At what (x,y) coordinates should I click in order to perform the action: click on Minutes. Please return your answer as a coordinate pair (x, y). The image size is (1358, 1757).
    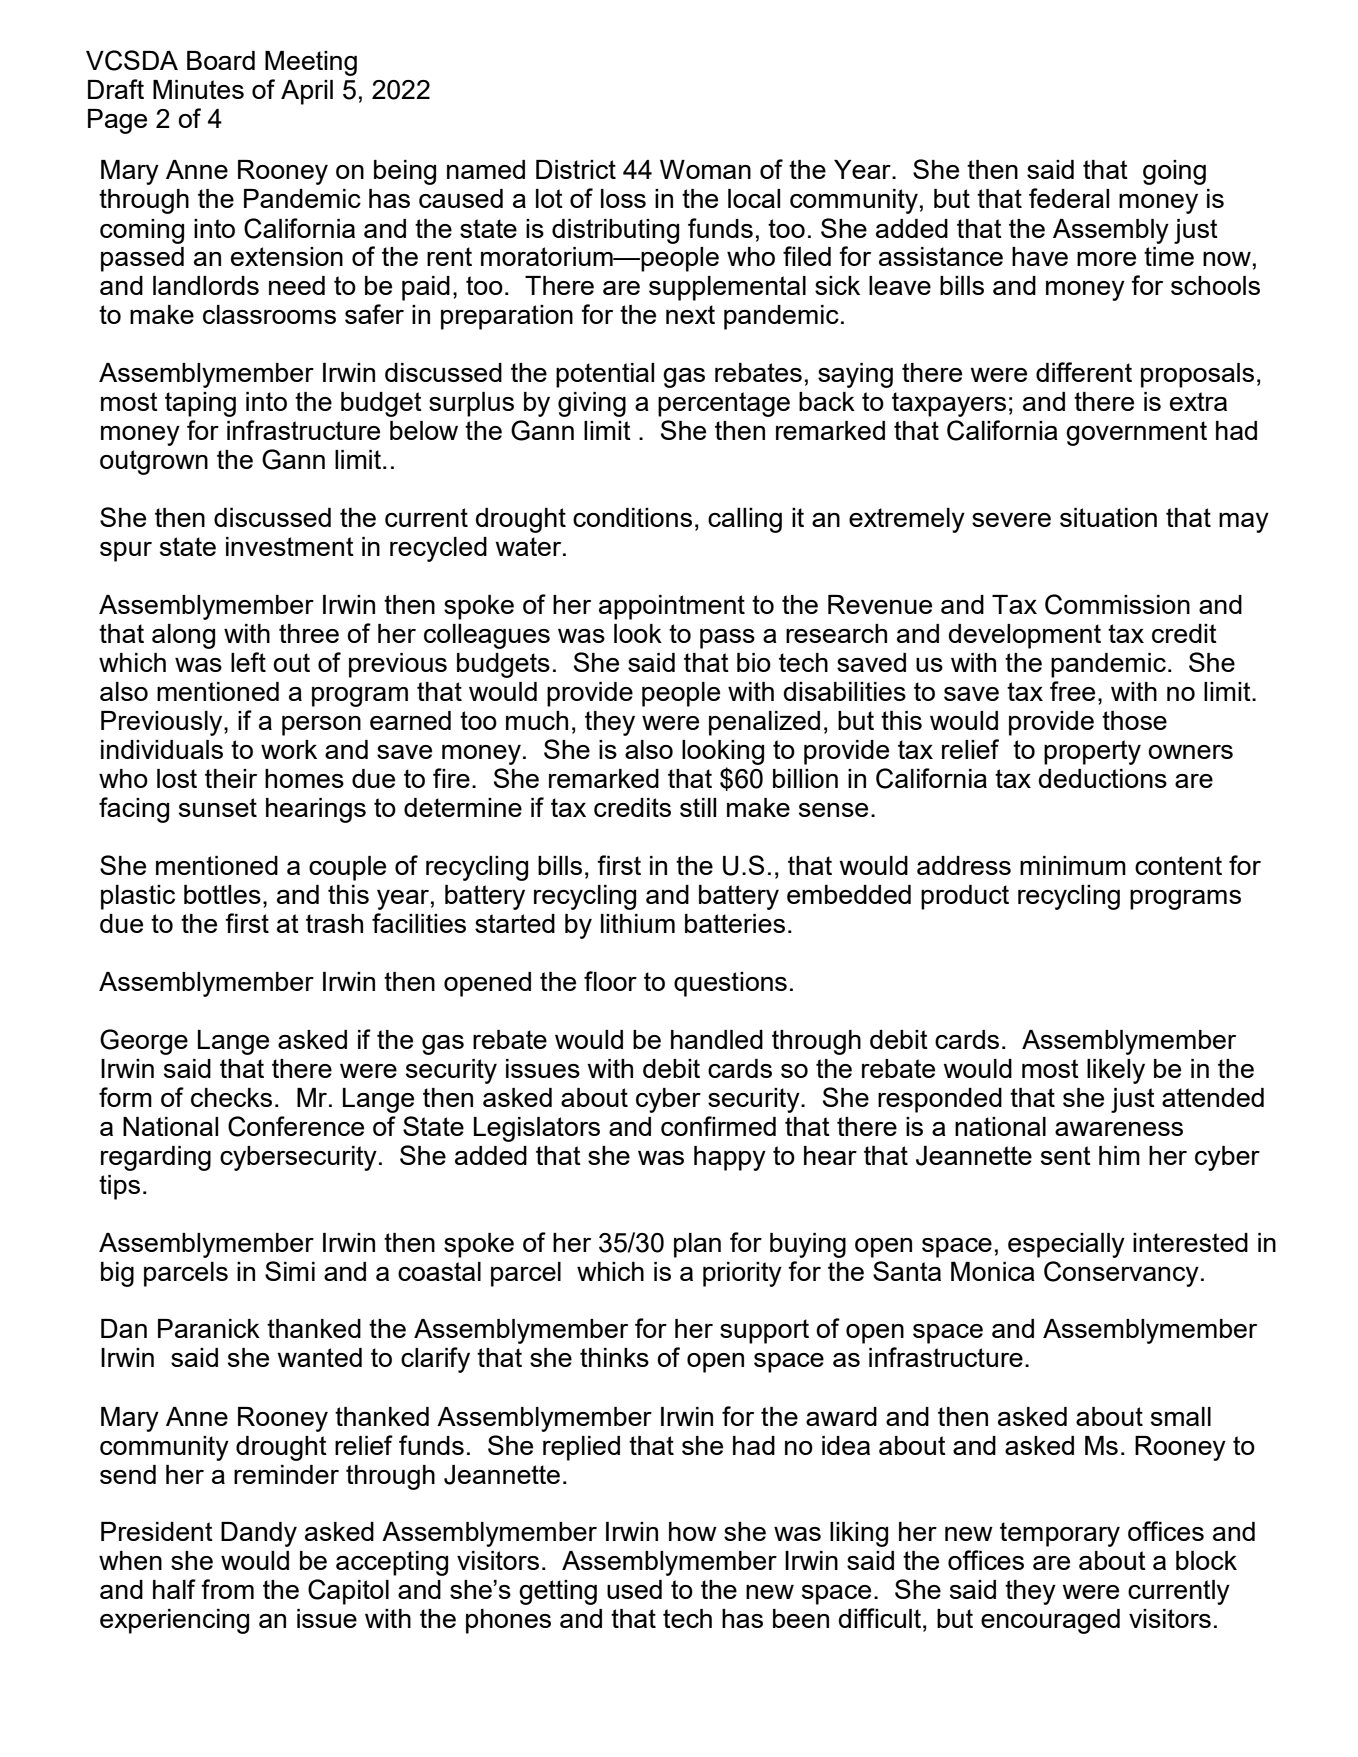
    Looking at the image, I should click on (198, 89).
